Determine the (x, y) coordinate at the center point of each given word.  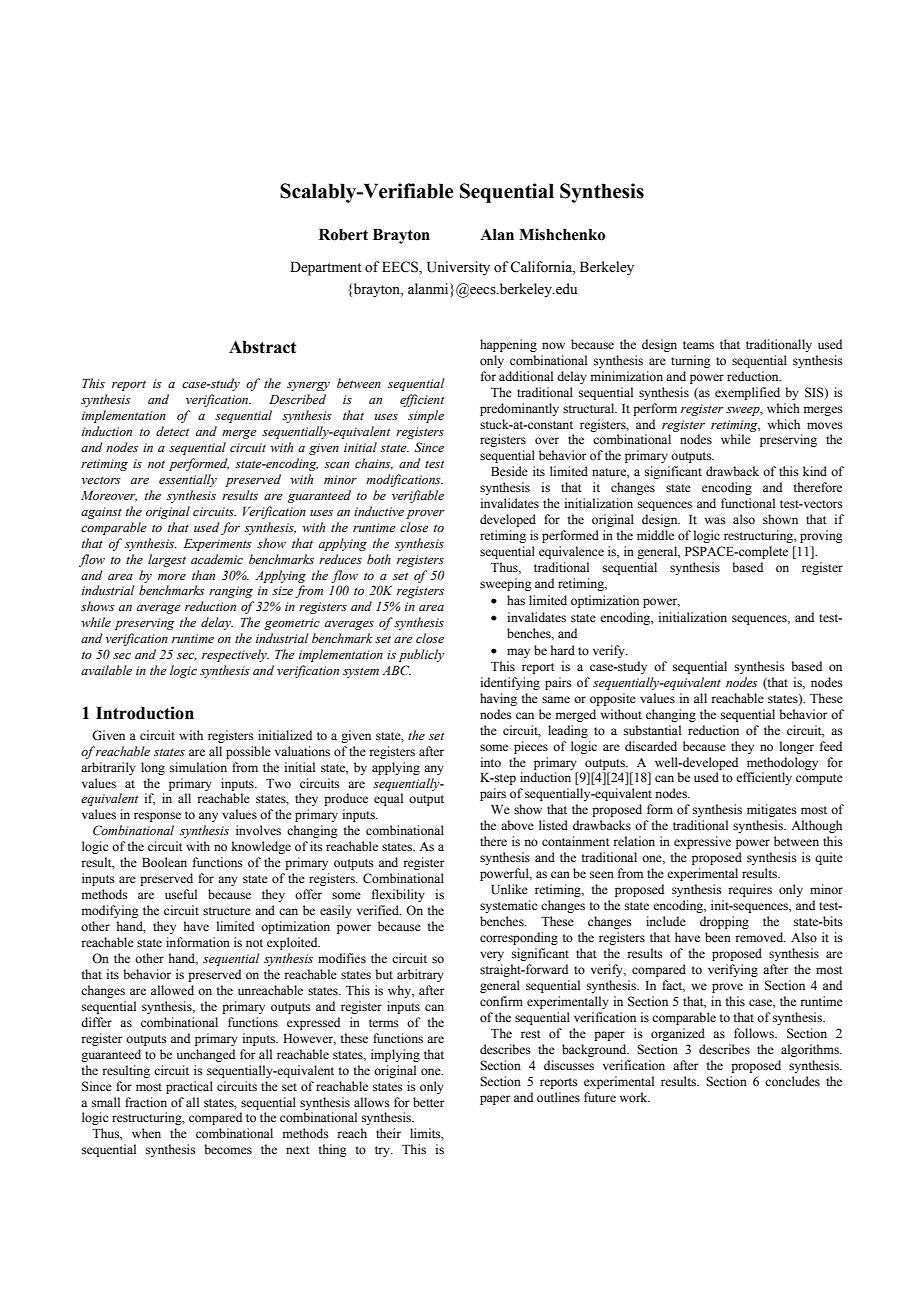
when (146, 1133)
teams (698, 345)
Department (326, 268)
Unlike (509, 889)
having (498, 699)
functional (748, 503)
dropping (724, 922)
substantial (652, 730)
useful (181, 894)
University (458, 268)
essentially (188, 480)
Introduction (145, 713)
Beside (509, 471)
